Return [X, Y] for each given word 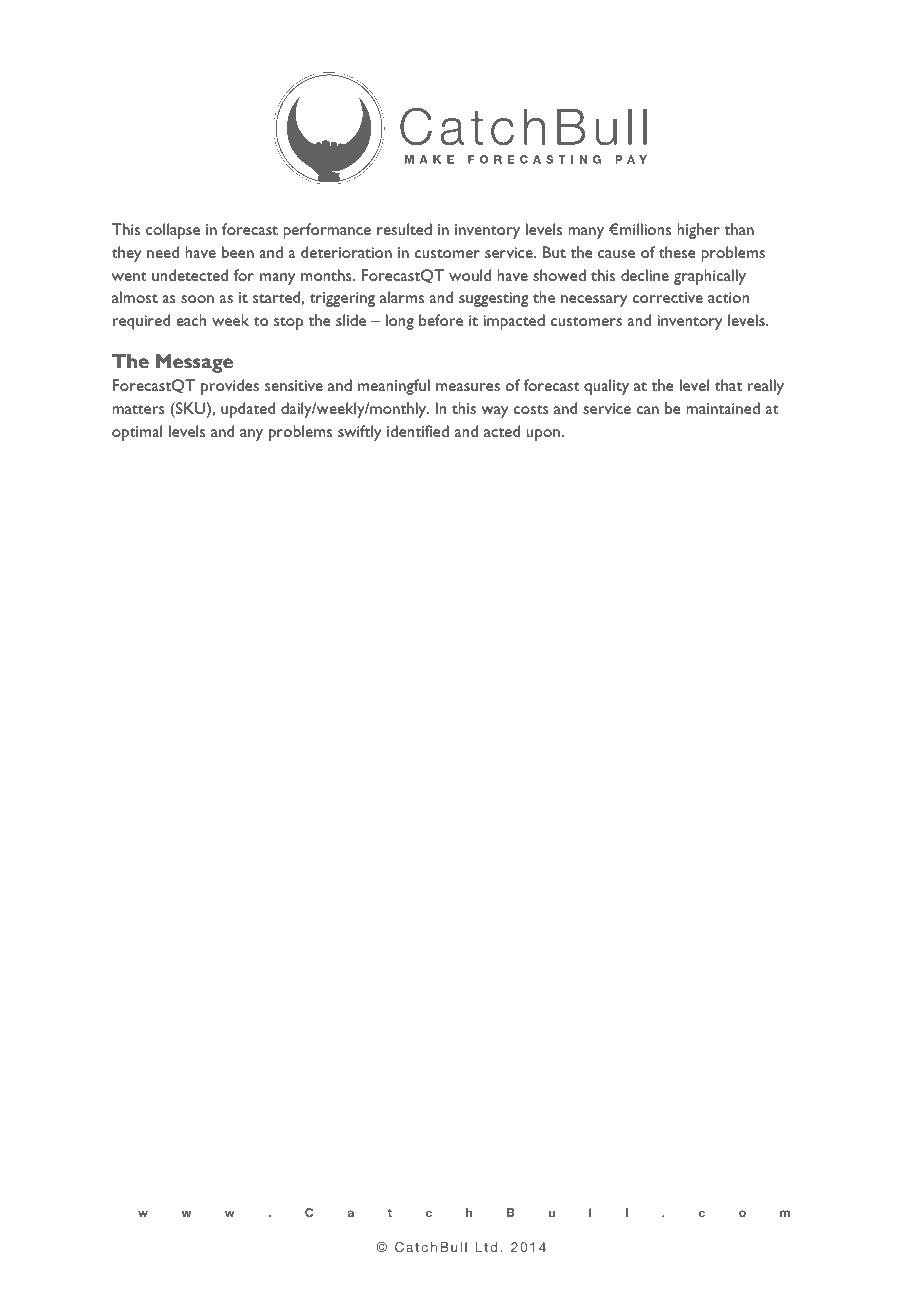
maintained [723, 408]
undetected [190, 275]
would [470, 275]
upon [543, 435]
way [494, 412]
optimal [137, 433]
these [677, 252]
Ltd [486, 1247]
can [648, 410]
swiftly [359, 433]
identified [418, 431]
